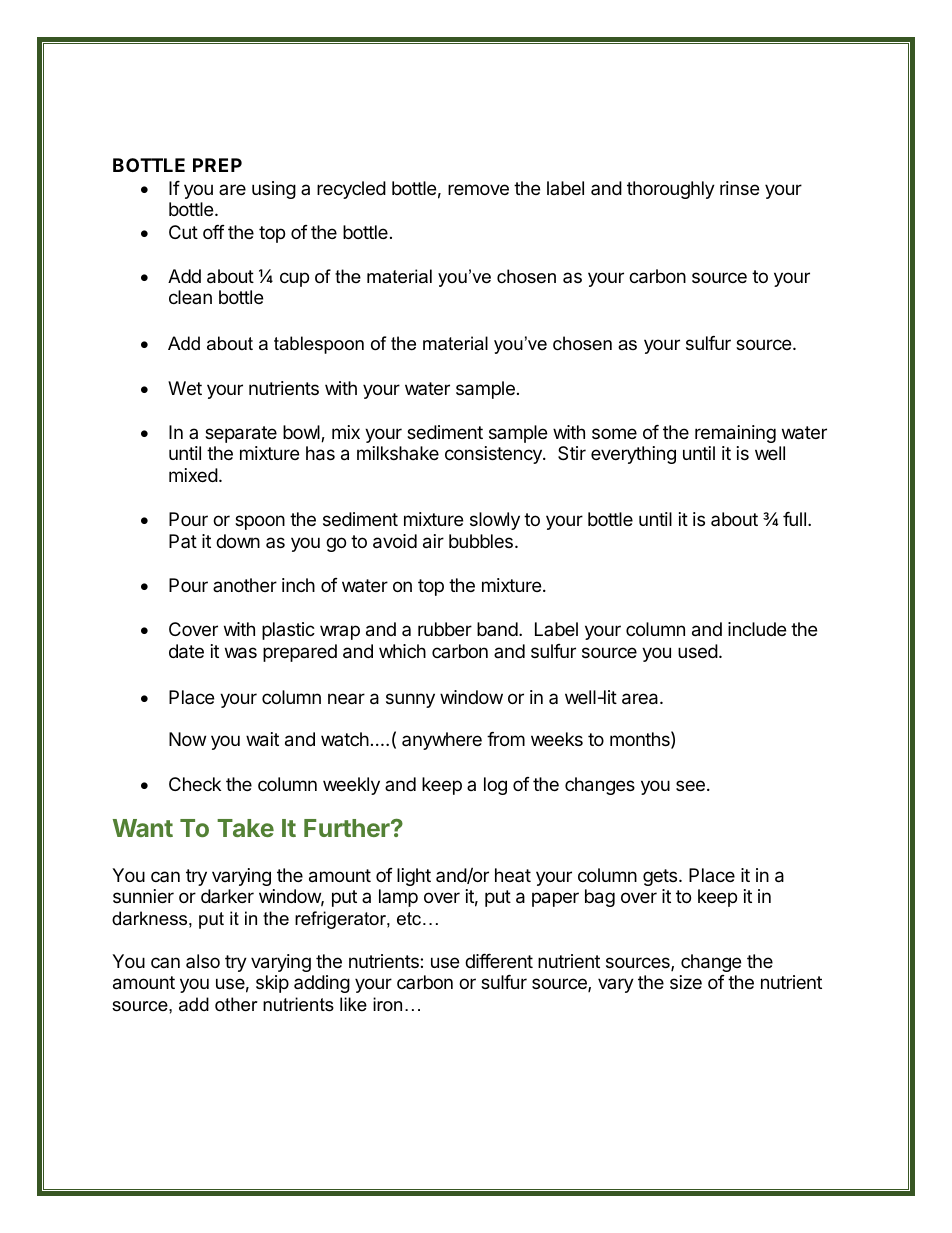 This document has height=1233, width=952. What do you see at coordinates (478, 189) in the document?
I see `remove` at bounding box center [478, 189].
